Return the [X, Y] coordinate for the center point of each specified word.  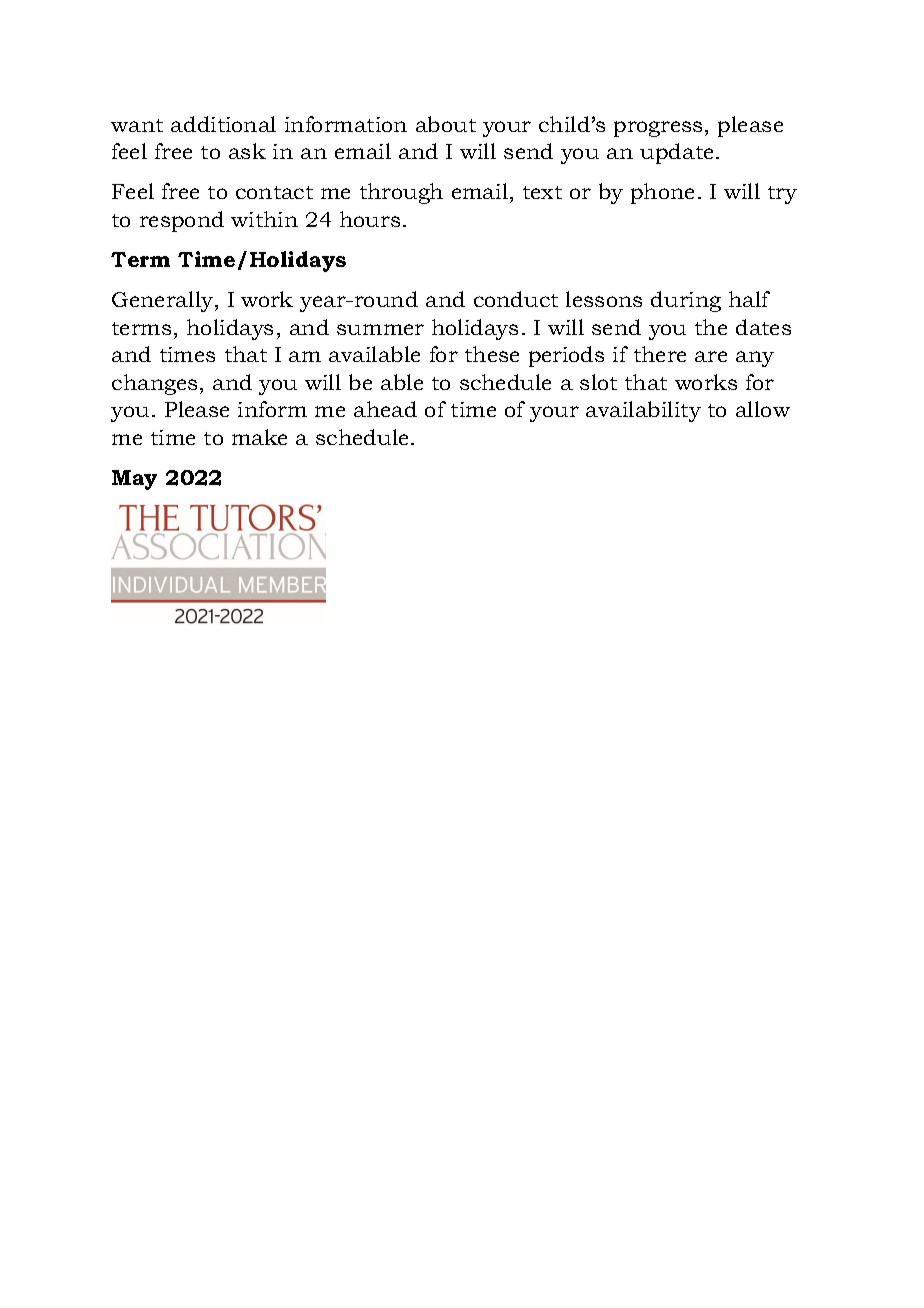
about [446, 124]
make [259, 437]
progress [658, 129]
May [134, 480]
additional [223, 124]
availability [643, 411]
